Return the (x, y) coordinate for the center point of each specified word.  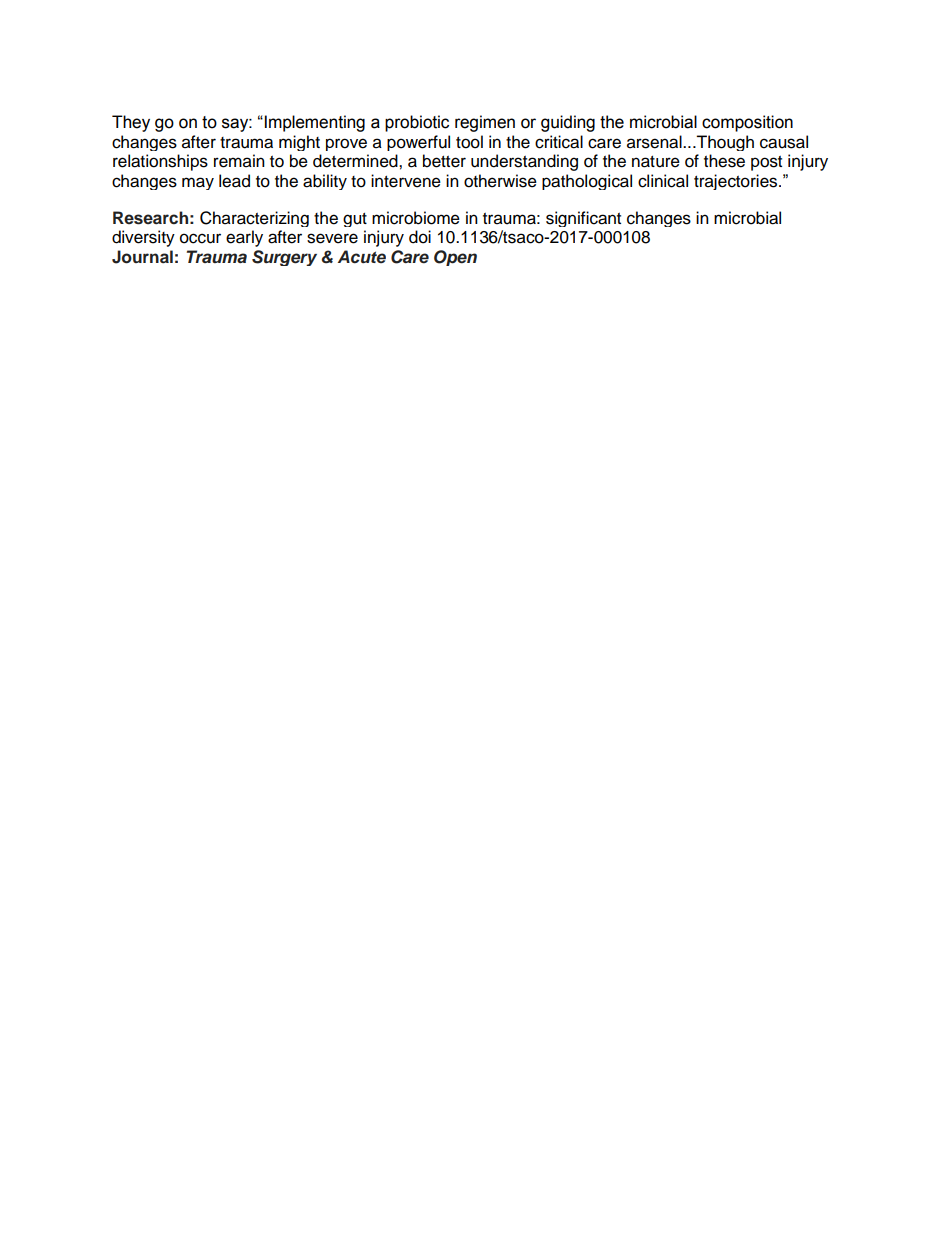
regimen (485, 123)
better (444, 161)
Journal (142, 257)
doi (420, 237)
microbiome (416, 218)
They (131, 123)
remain (239, 161)
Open (455, 258)
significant (583, 219)
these (724, 161)
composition (747, 123)
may (198, 183)
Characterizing (254, 219)
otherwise (500, 181)
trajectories (737, 182)
